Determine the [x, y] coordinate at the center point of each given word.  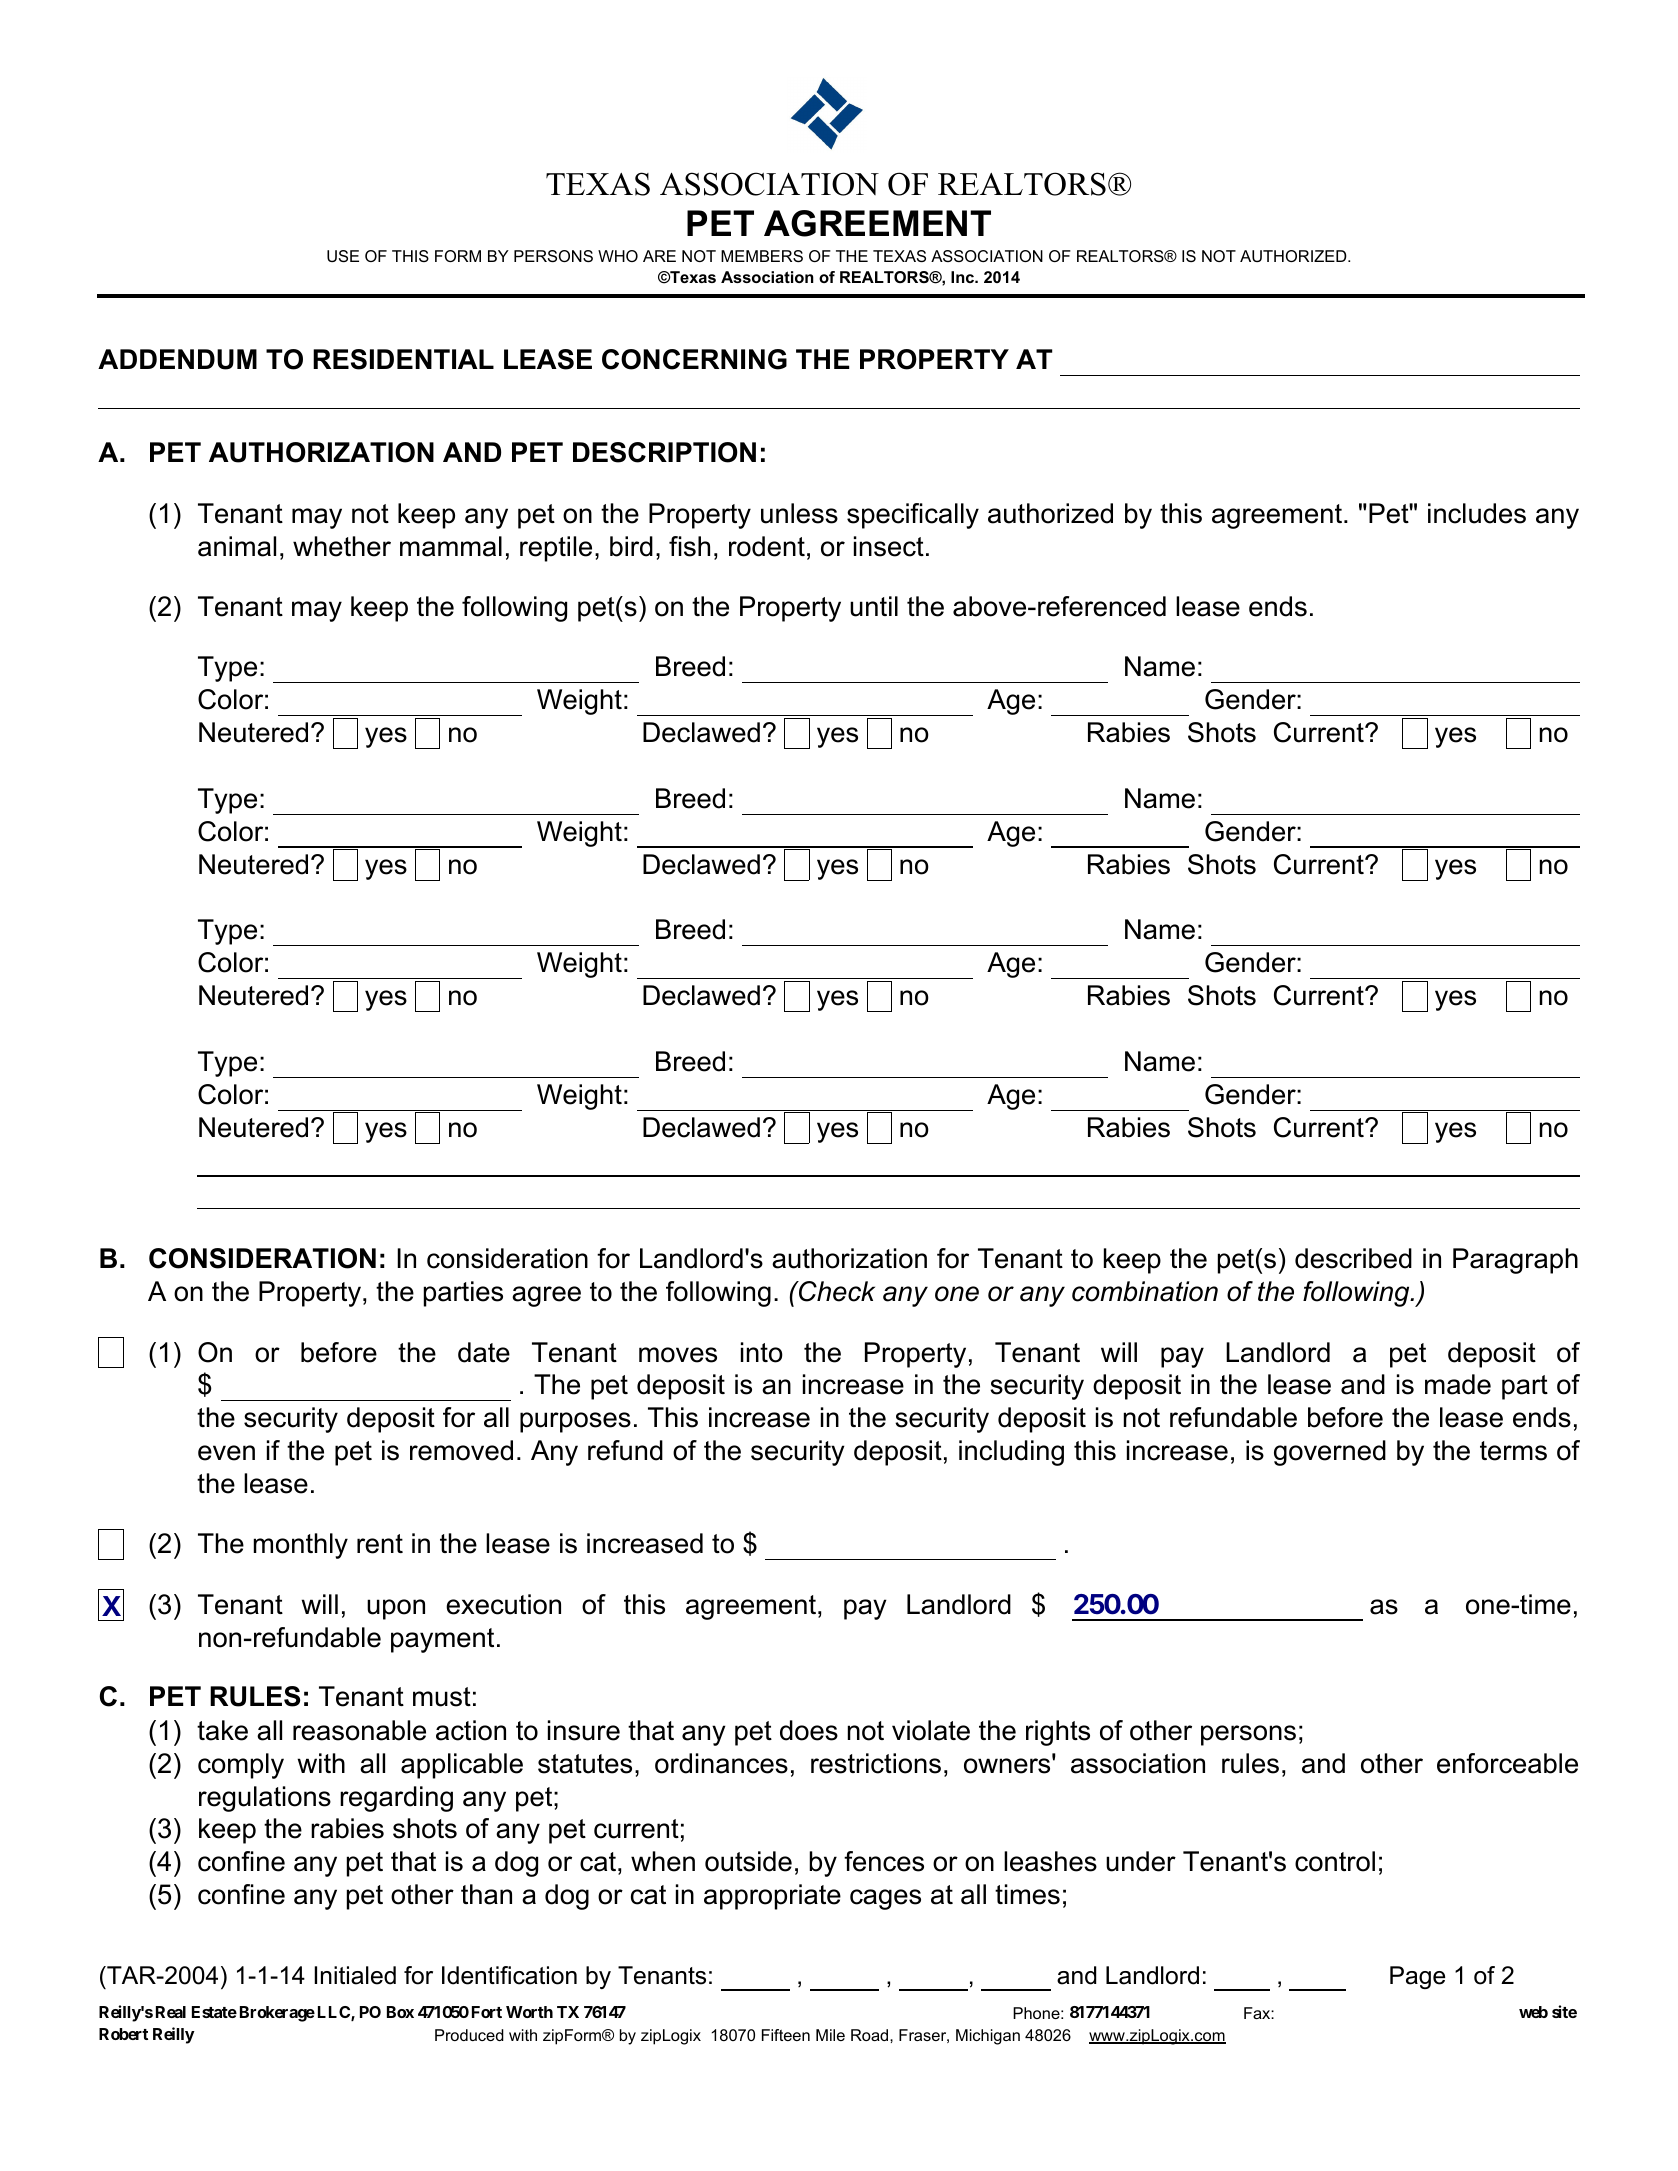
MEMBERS [762, 256]
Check [836, 1291]
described [1353, 1258]
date [484, 1352]
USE [343, 256]
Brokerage [277, 2014]
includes [1477, 513]
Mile [830, 2035]
